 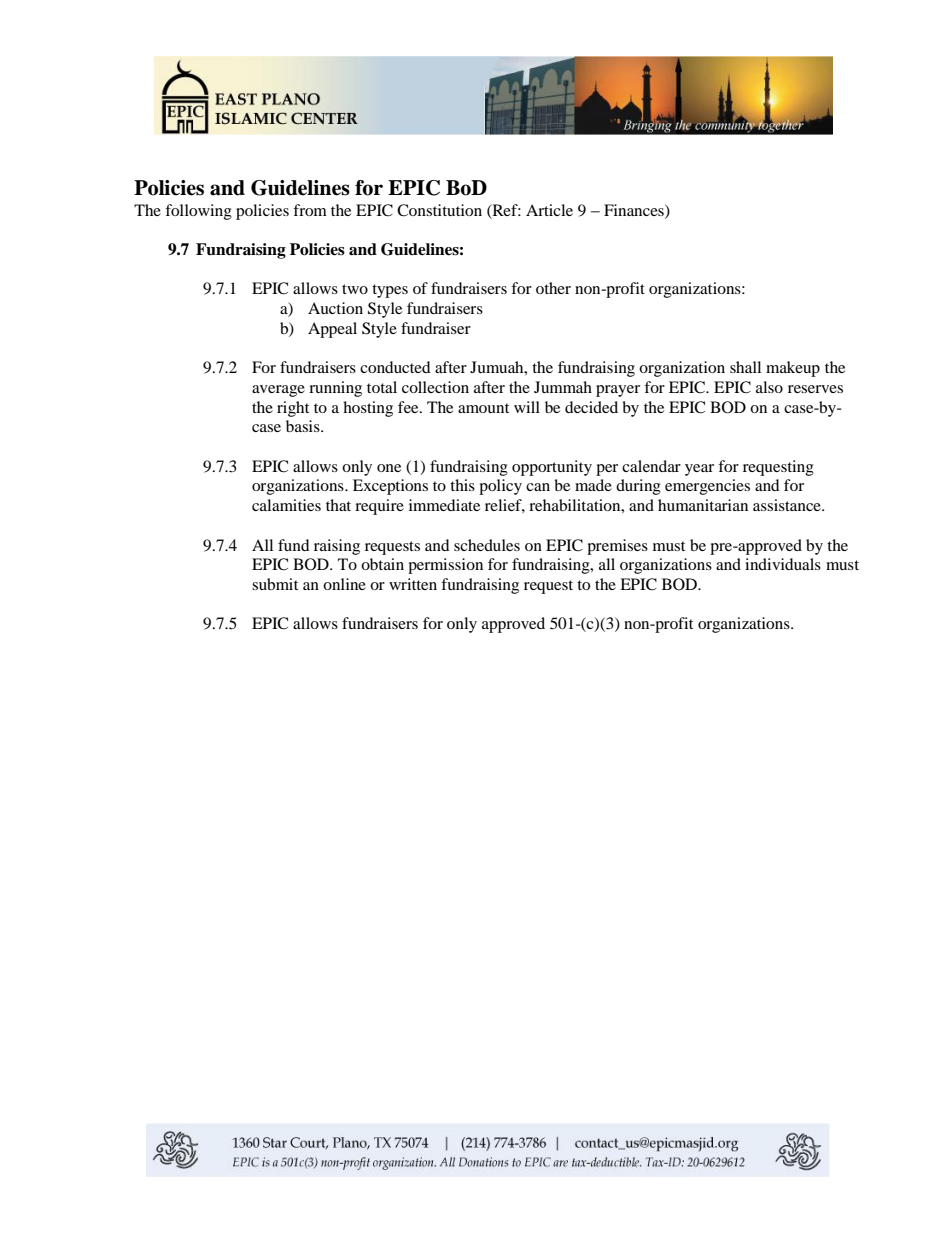 What do you see at coordinates (549, 210) in the image?
I see `Article` at bounding box center [549, 210].
